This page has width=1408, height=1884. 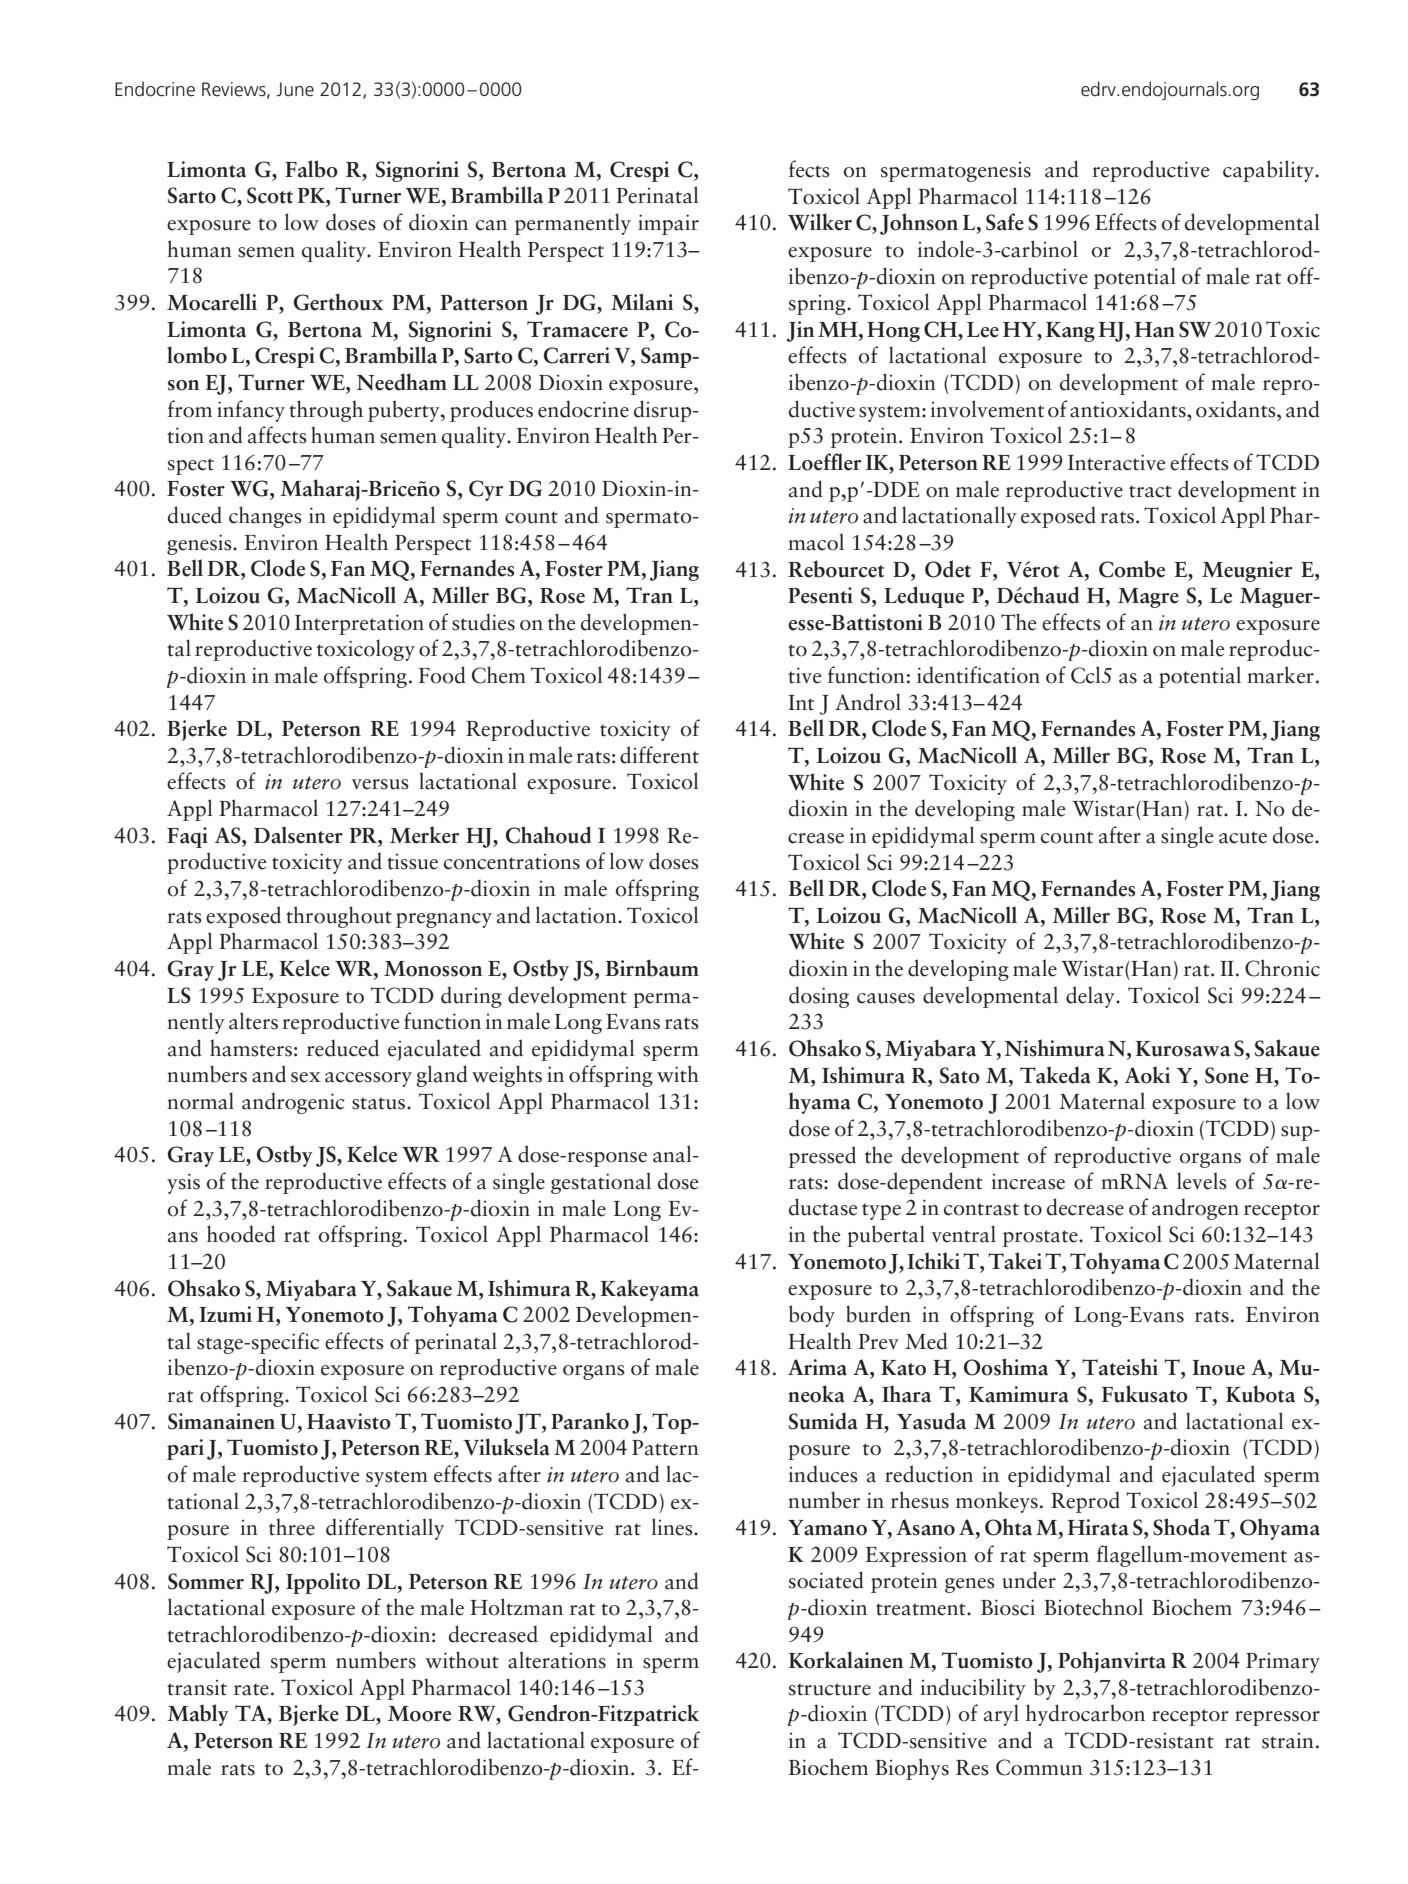 I want to click on Food, so click(x=442, y=675).
